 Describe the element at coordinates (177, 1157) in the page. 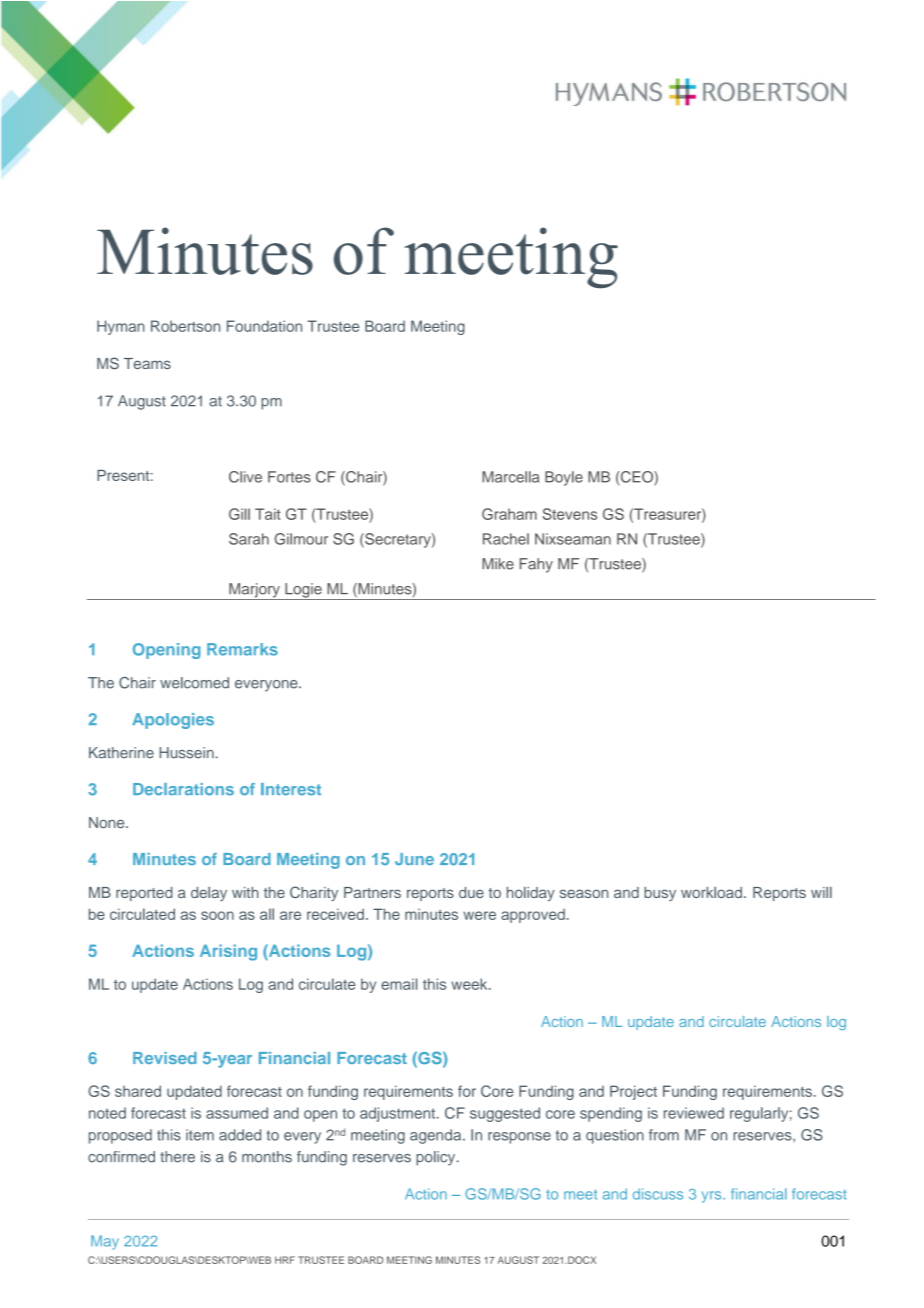

I see `there` at that location.
